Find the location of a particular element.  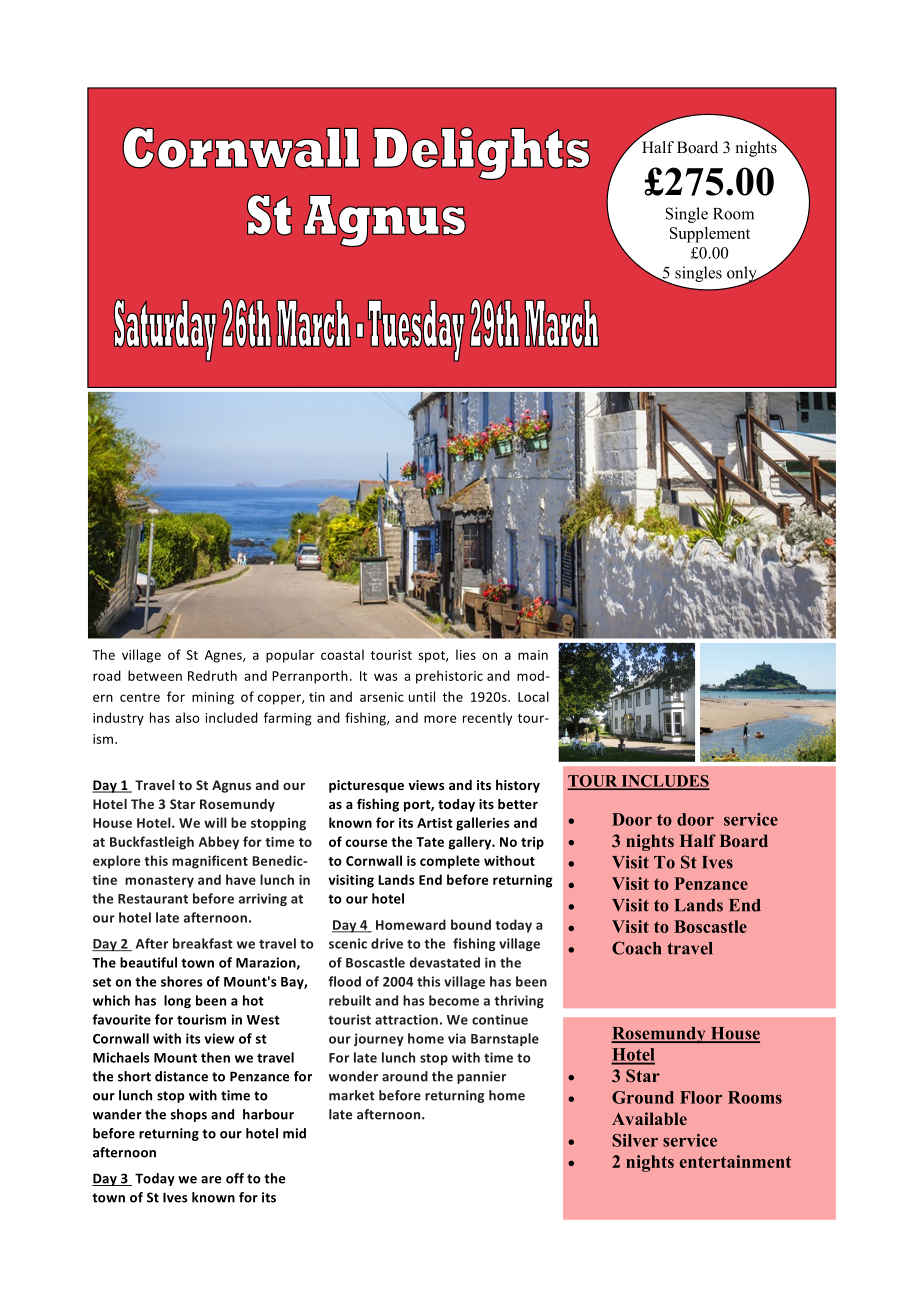

between is located at coordinates (155, 675).
